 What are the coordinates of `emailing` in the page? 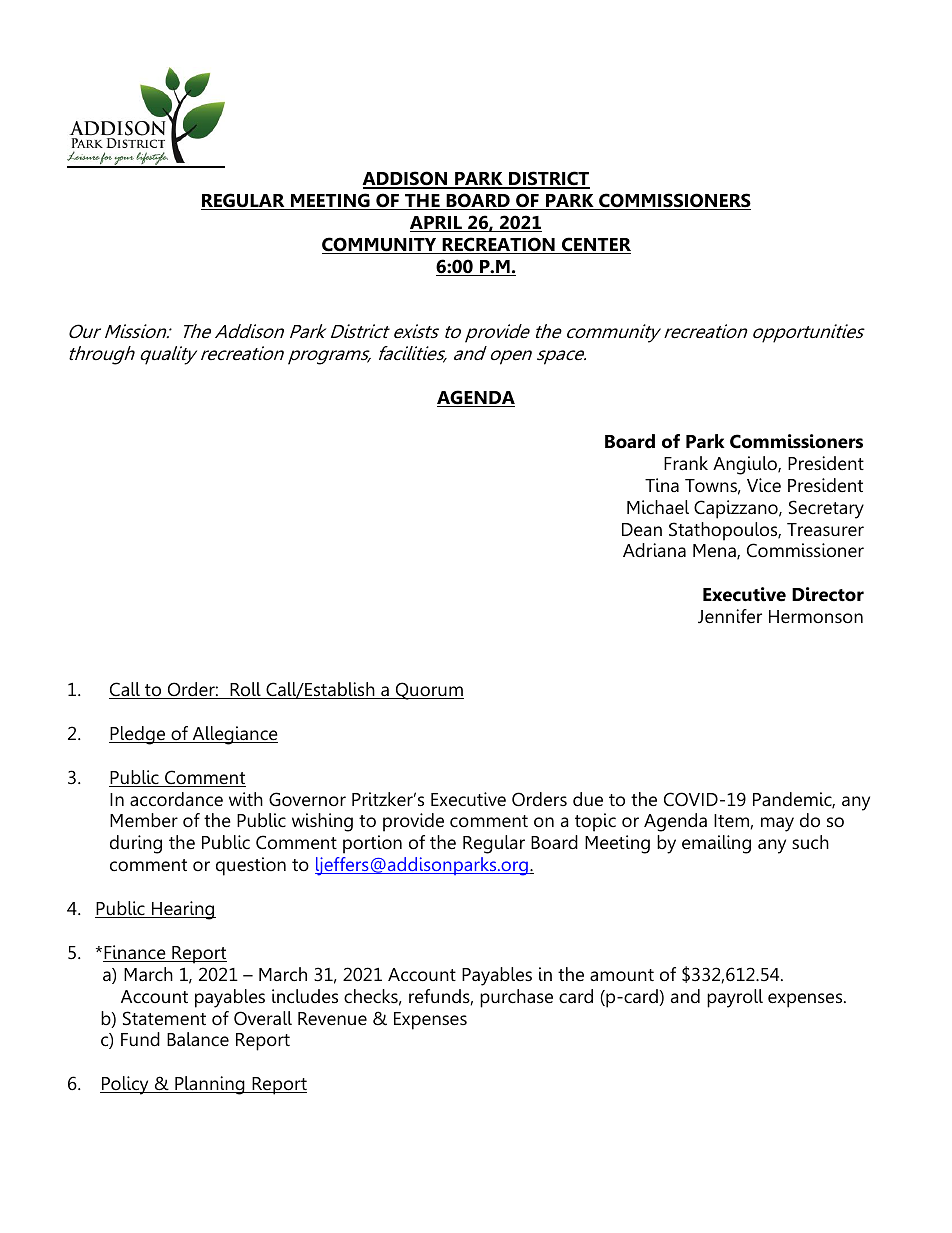 It's located at (716, 844).
